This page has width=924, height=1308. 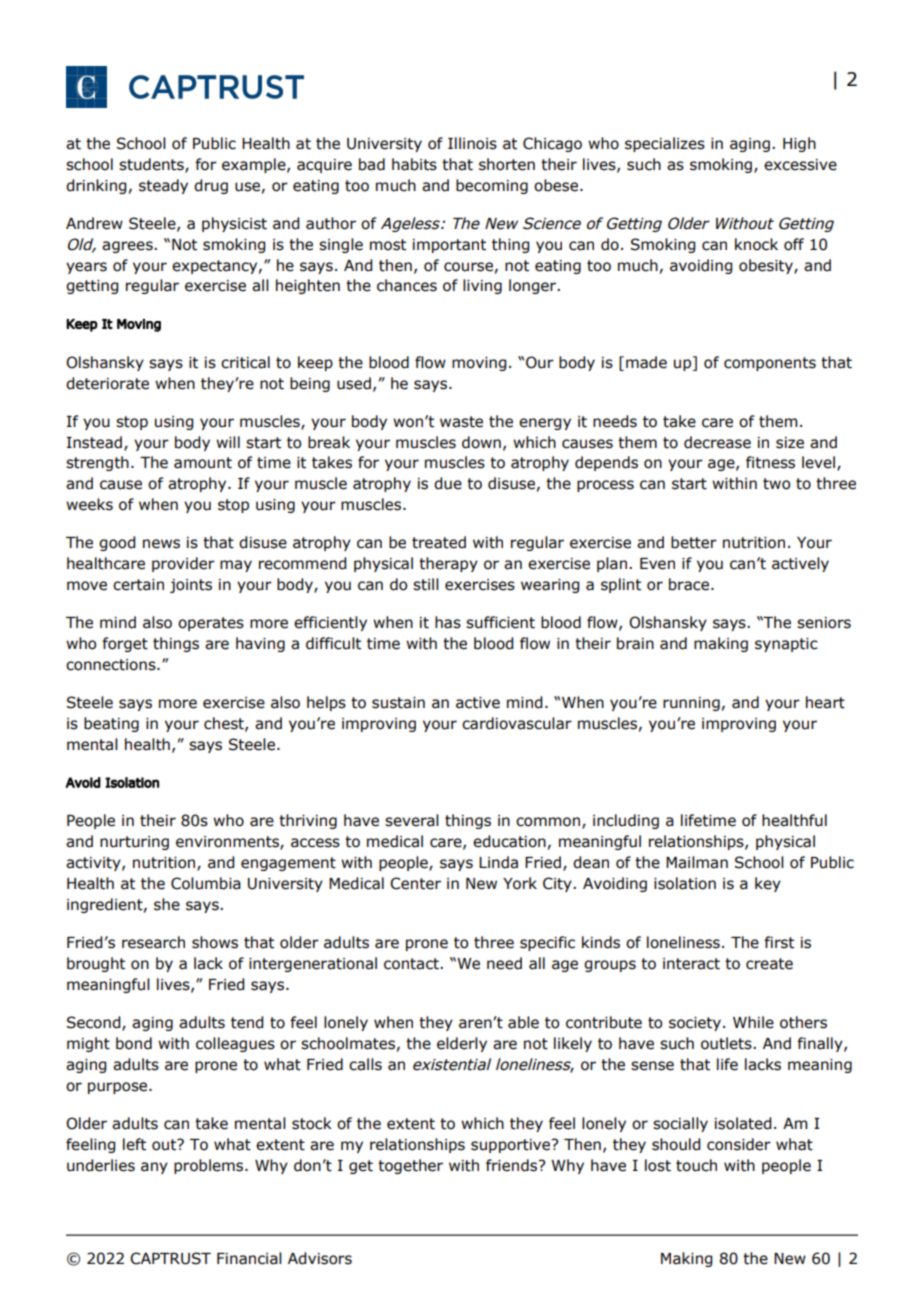 What do you see at coordinates (163, 186) in the page?
I see `steady` at bounding box center [163, 186].
